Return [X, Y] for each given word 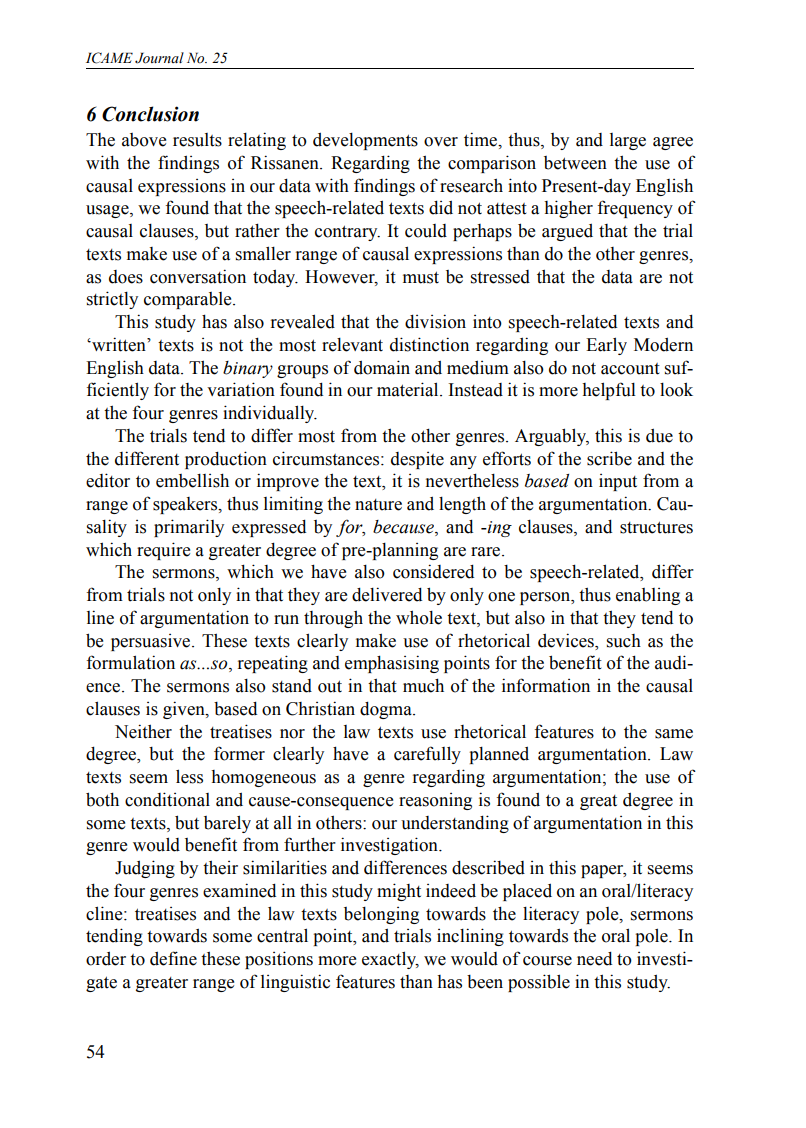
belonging [381, 915]
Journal [159, 58]
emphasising [392, 664]
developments [365, 141]
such [624, 641]
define [173, 958]
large [628, 141]
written [119, 344]
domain [382, 367]
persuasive [152, 642]
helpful [609, 391]
